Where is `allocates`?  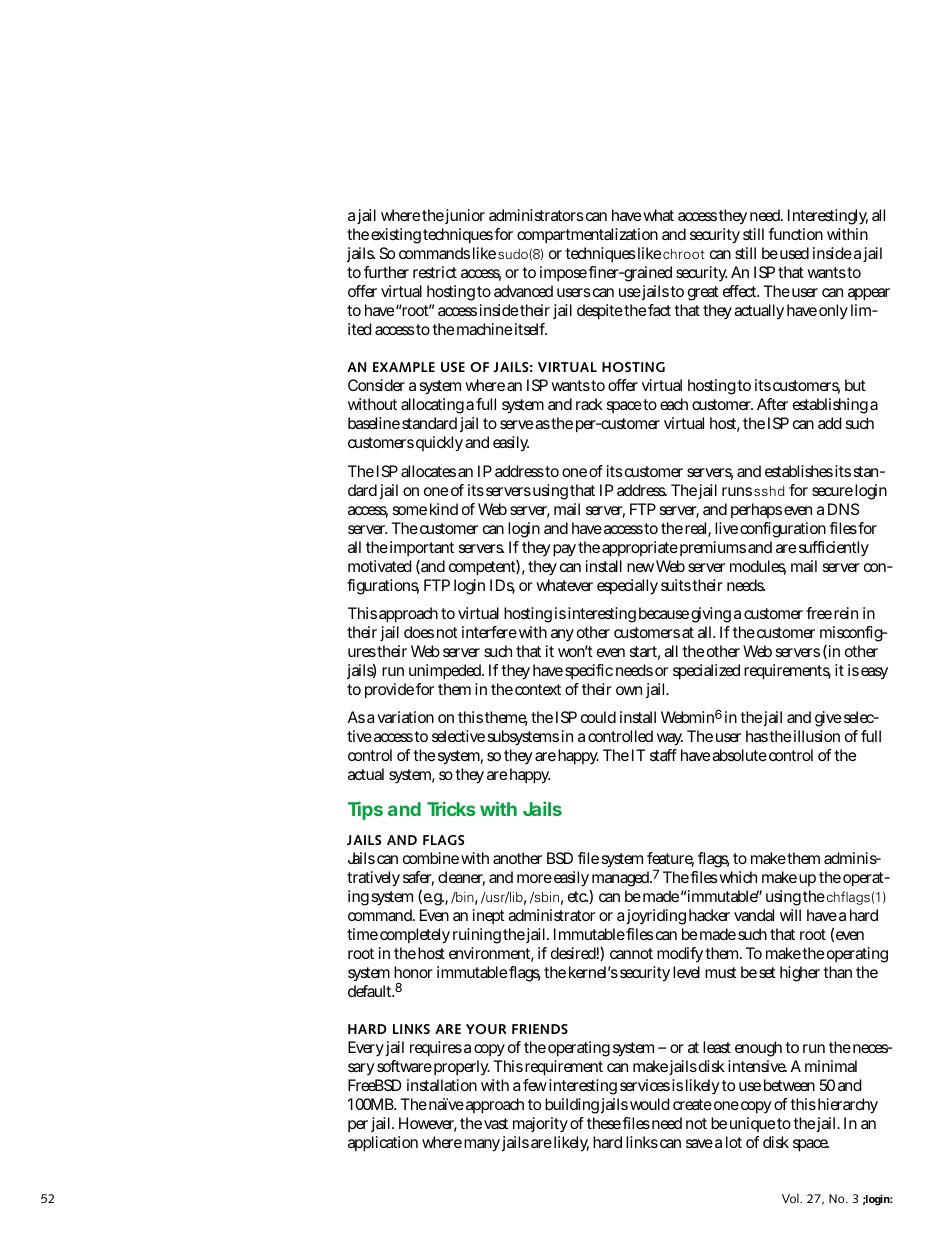 allocates is located at coordinates (428, 471).
